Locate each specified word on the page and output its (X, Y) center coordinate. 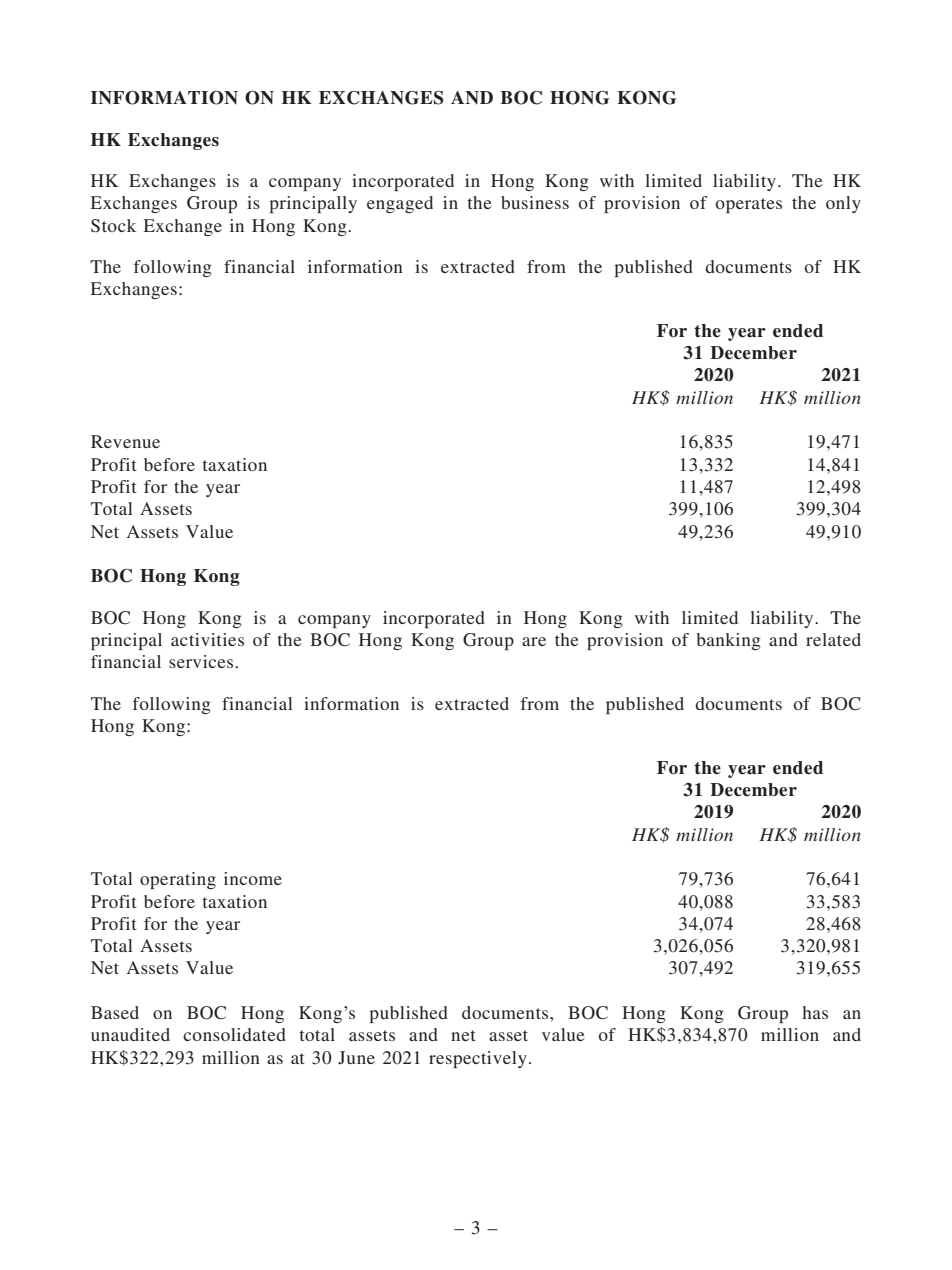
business (535, 202)
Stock (113, 226)
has (815, 1012)
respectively (478, 1059)
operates (749, 205)
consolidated (234, 1034)
